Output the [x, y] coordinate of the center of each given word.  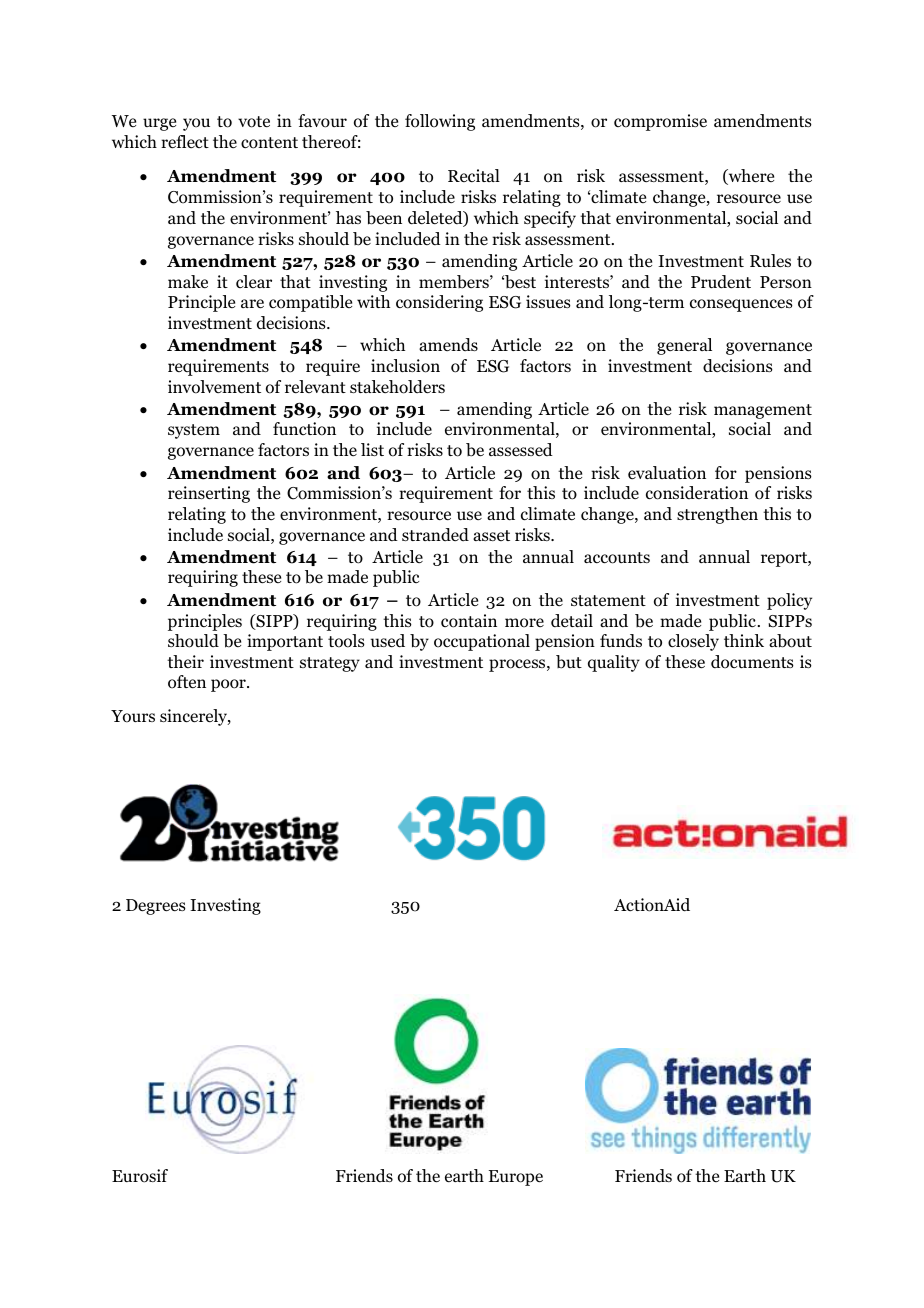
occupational [482, 642]
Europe [516, 1178]
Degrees [156, 907]
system [194, 431]
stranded [435, 535]
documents [752, 662]
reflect [185, 142]
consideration [697, 493]
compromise [660, 122]
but [569, 662]
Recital [474, 175]
